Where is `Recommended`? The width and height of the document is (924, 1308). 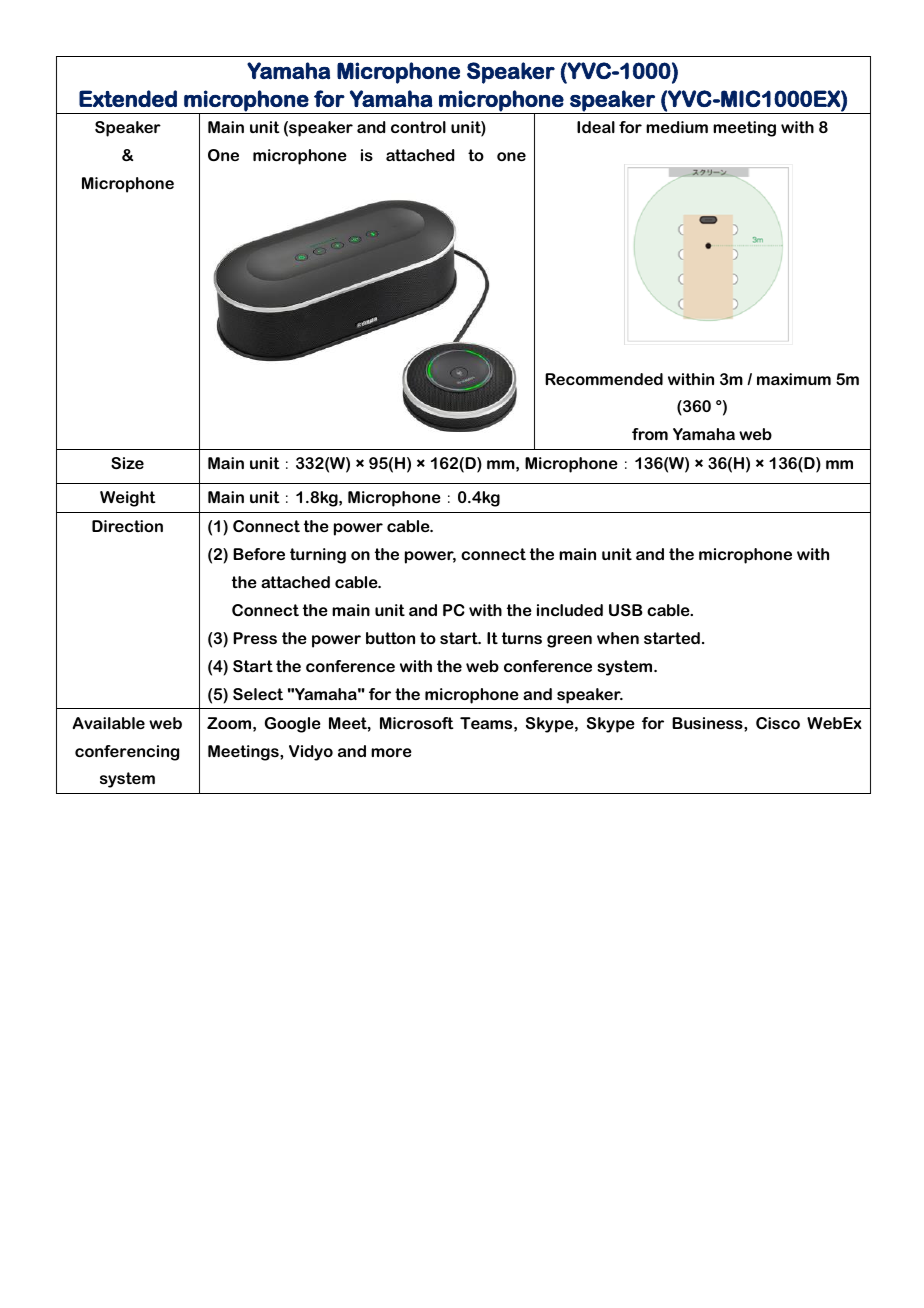
Recommended is located at coordinates (604, 379).
